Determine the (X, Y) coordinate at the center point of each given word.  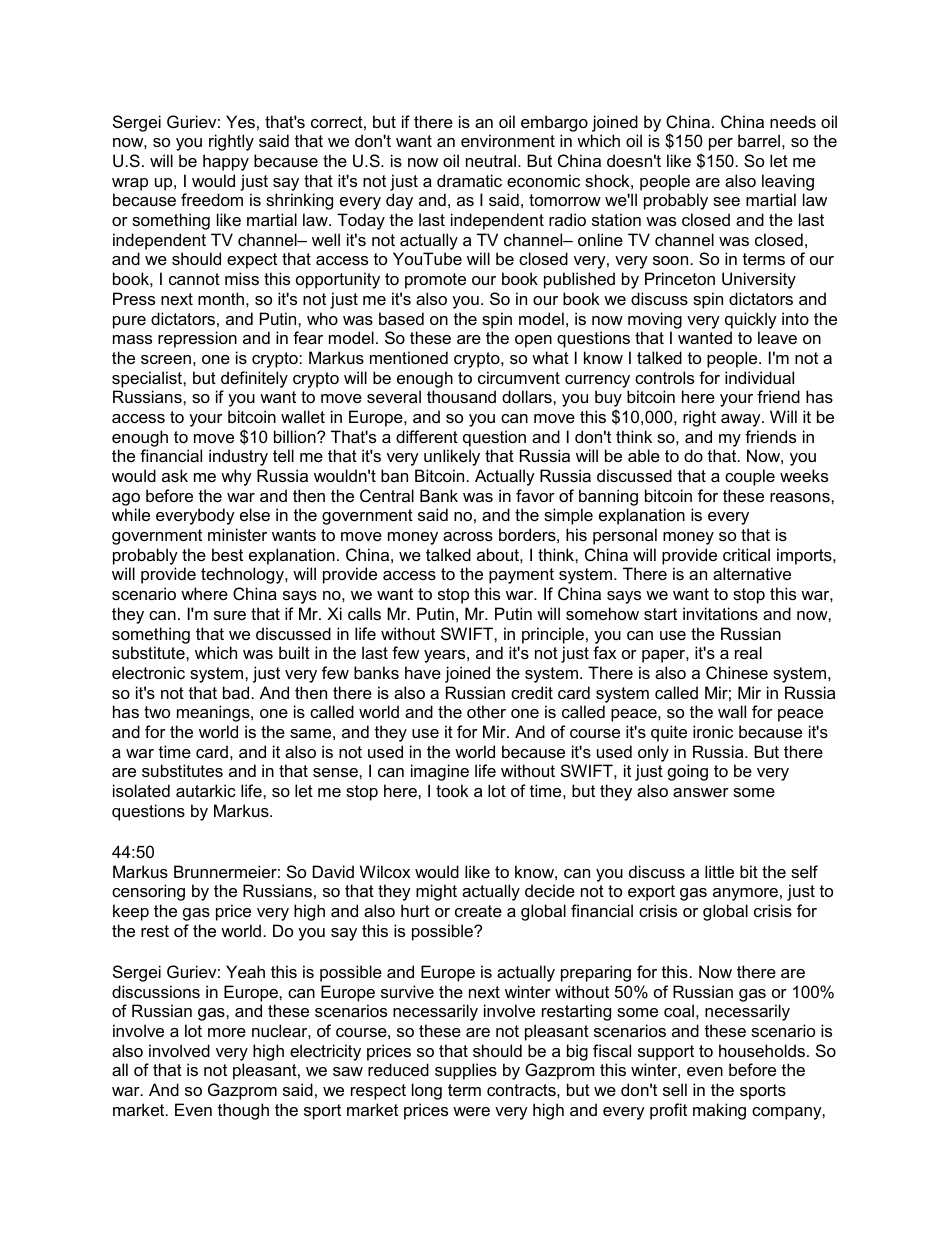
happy (226, 162)
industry (238, 457)
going (688, 772)
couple (750, 477)
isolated (141, 790)
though (243, 1111)
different (427, 436)
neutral (492, 160)
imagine (440, 772)
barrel (759, 140)
